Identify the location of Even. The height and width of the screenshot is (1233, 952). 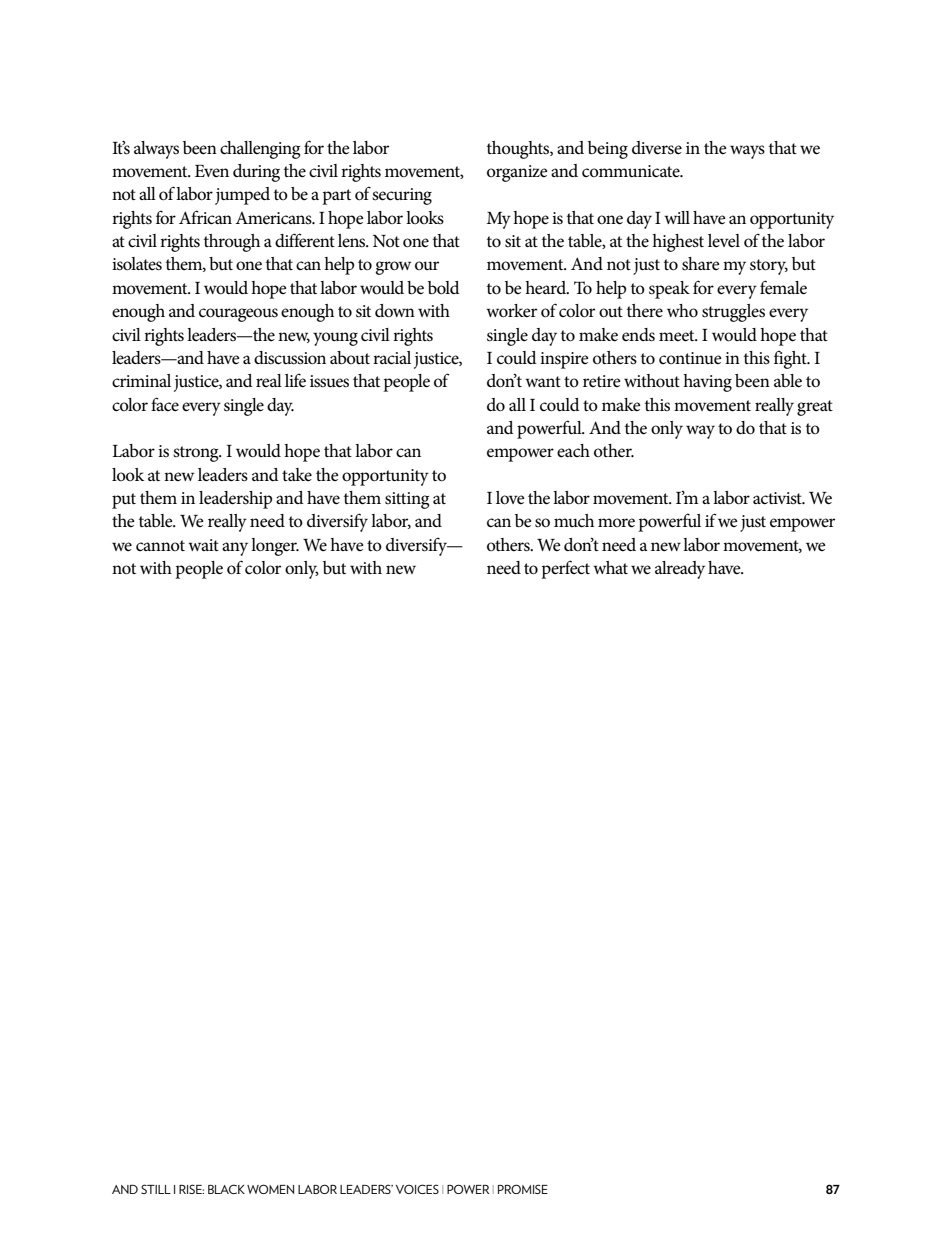
(212, 171).
